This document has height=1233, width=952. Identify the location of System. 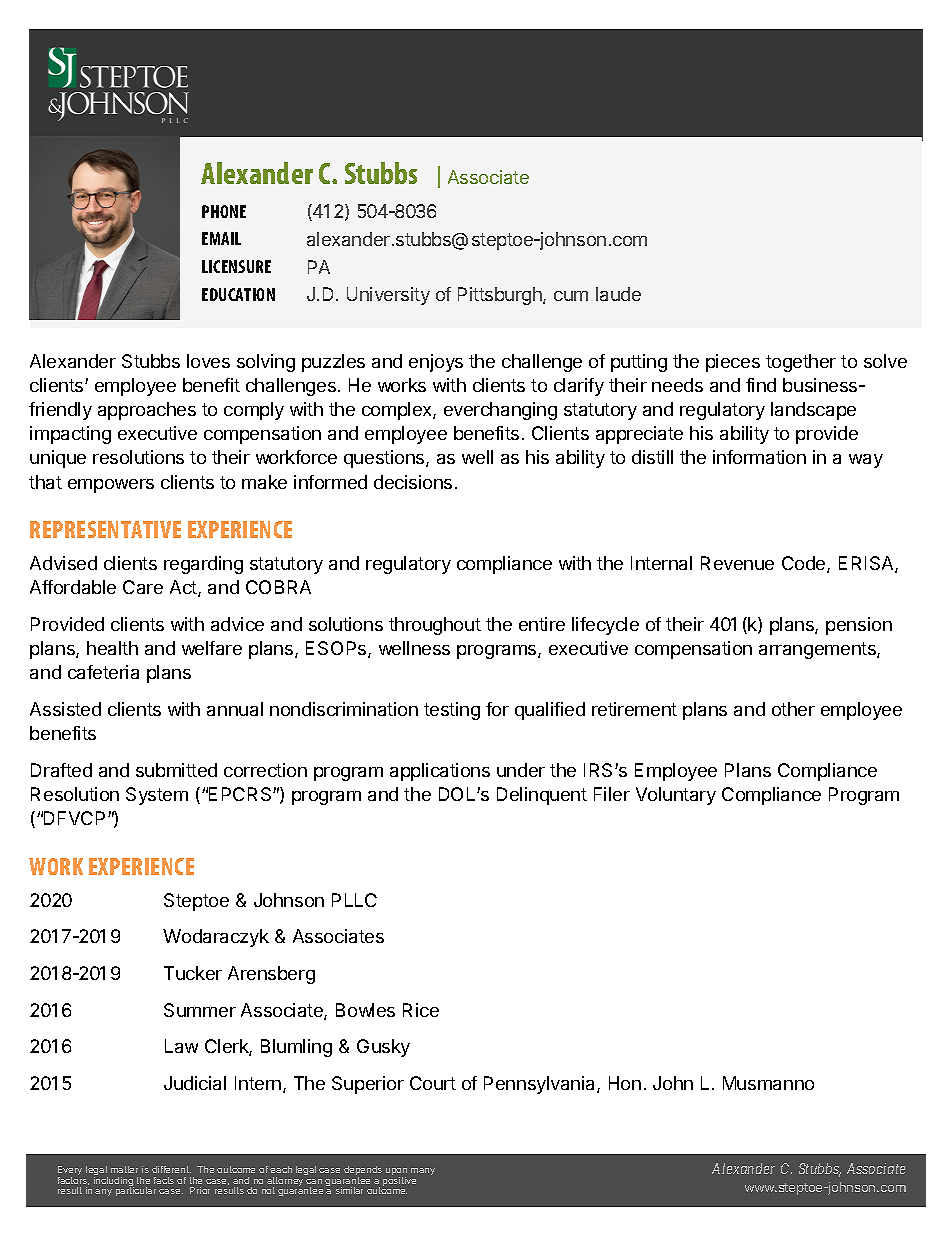
(157, 796).
